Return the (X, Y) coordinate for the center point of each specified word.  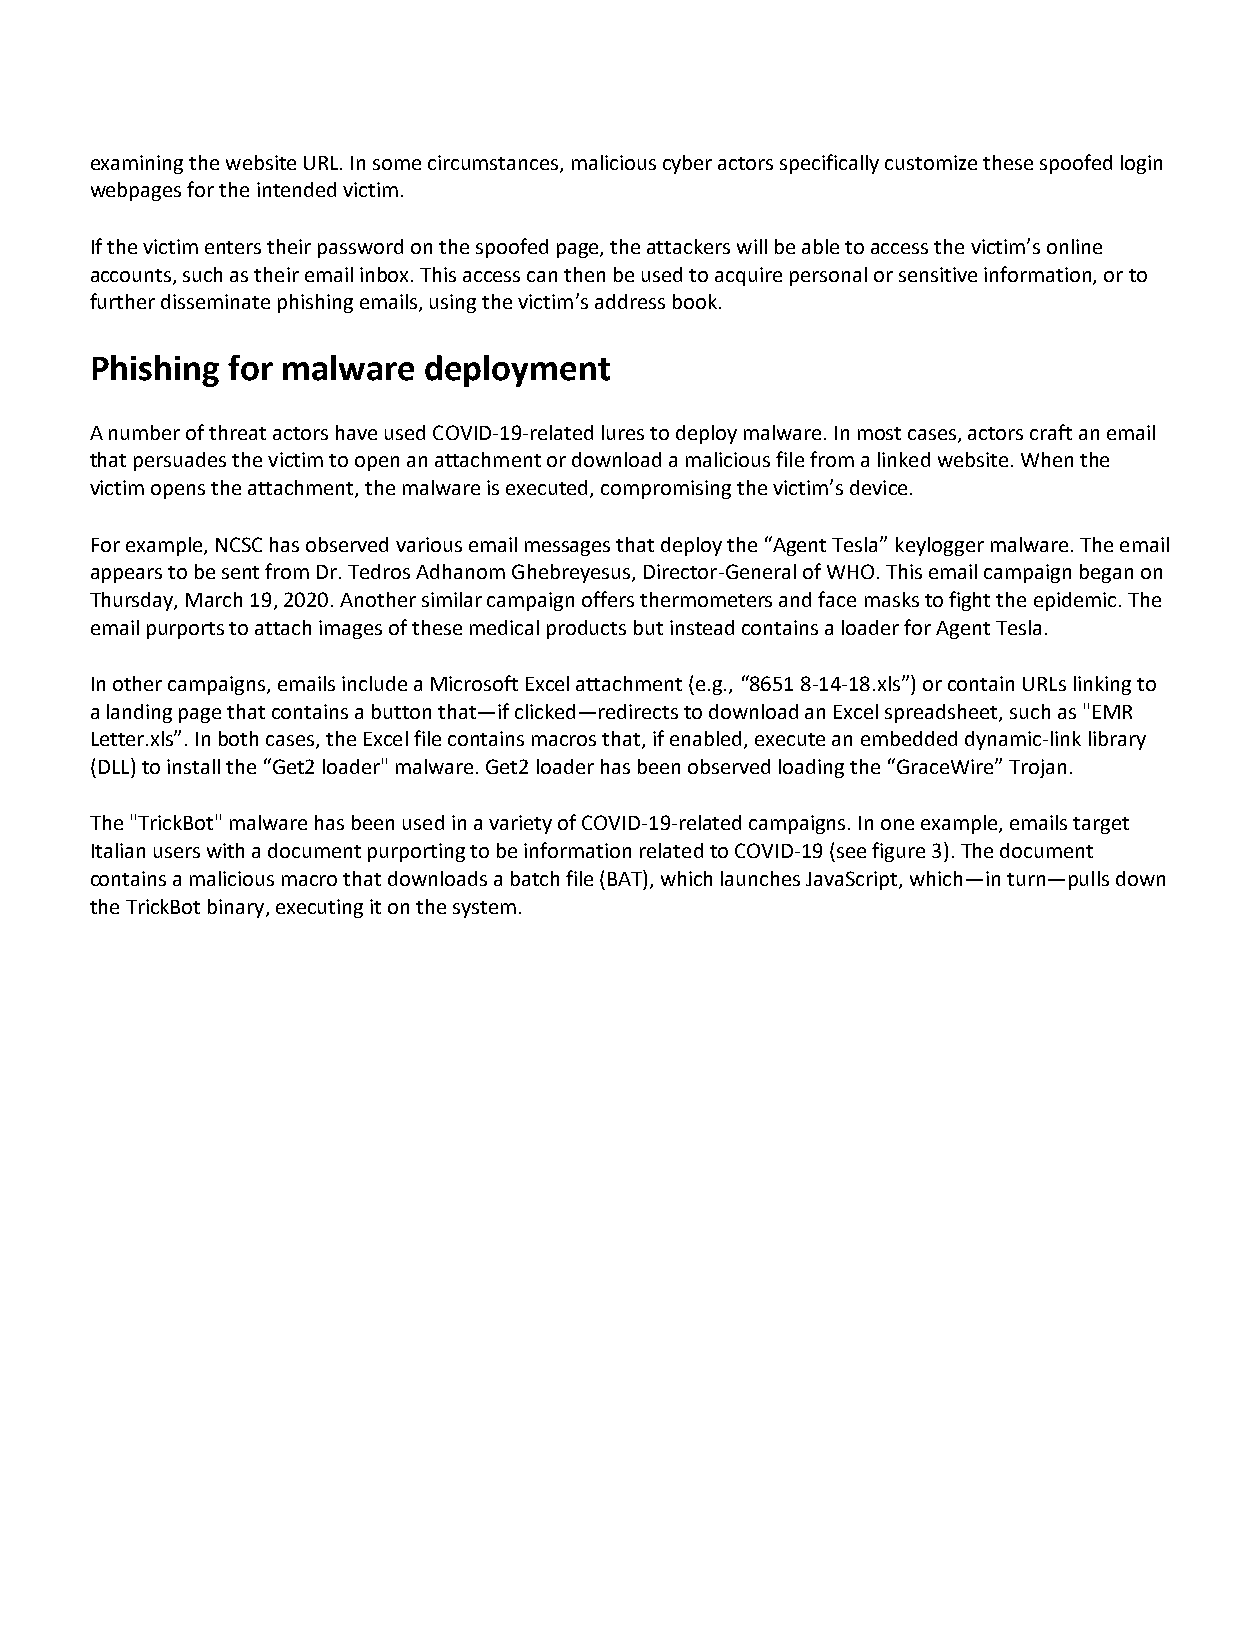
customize (931, 162)
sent (240, 572)
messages (567, 548)
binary (237, 908)
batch (535, 878)
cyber (687, 164)
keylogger (940, 546)
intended (296, 189)
